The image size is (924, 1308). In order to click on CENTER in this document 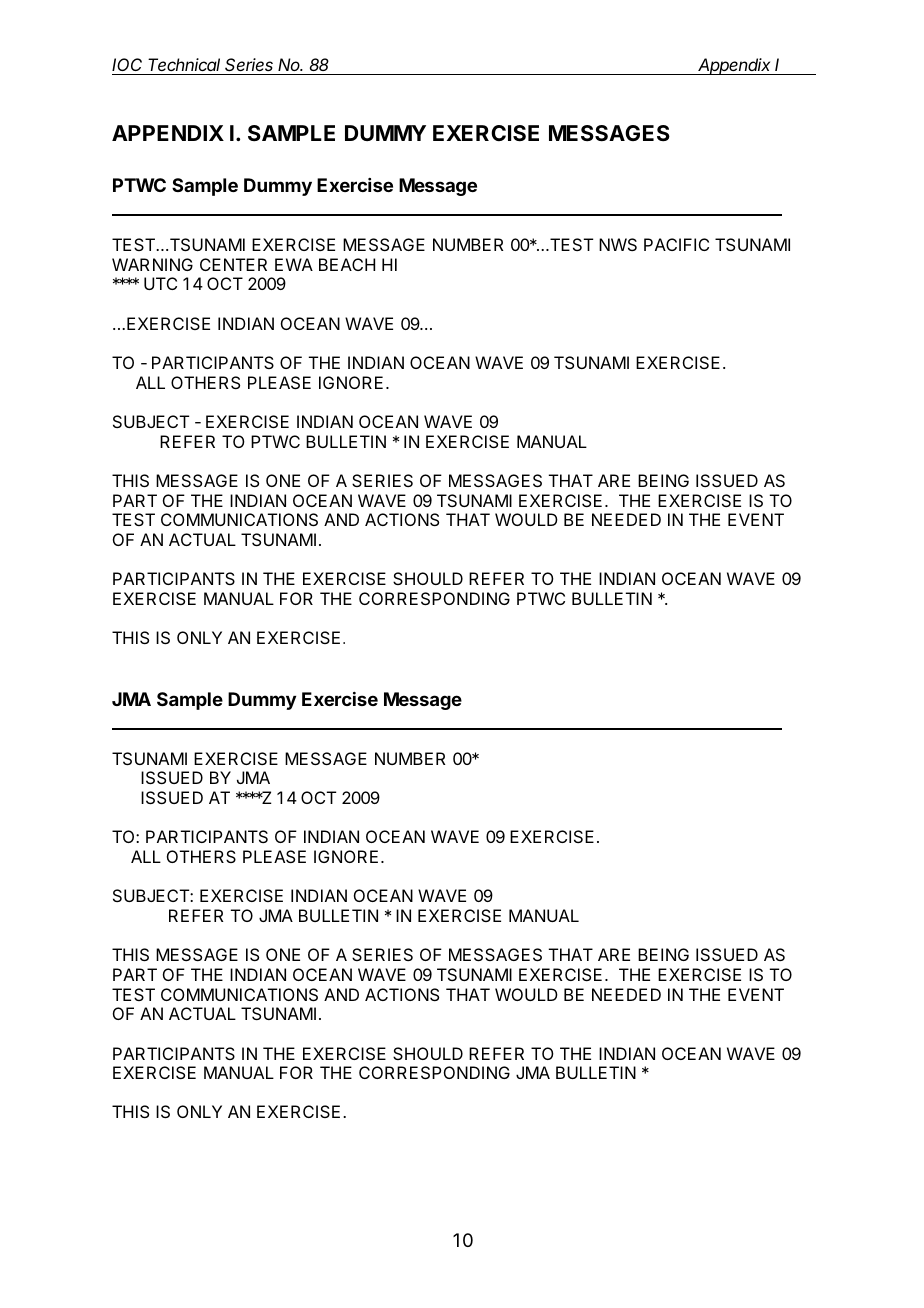, I will do `click(233, 264)`.
